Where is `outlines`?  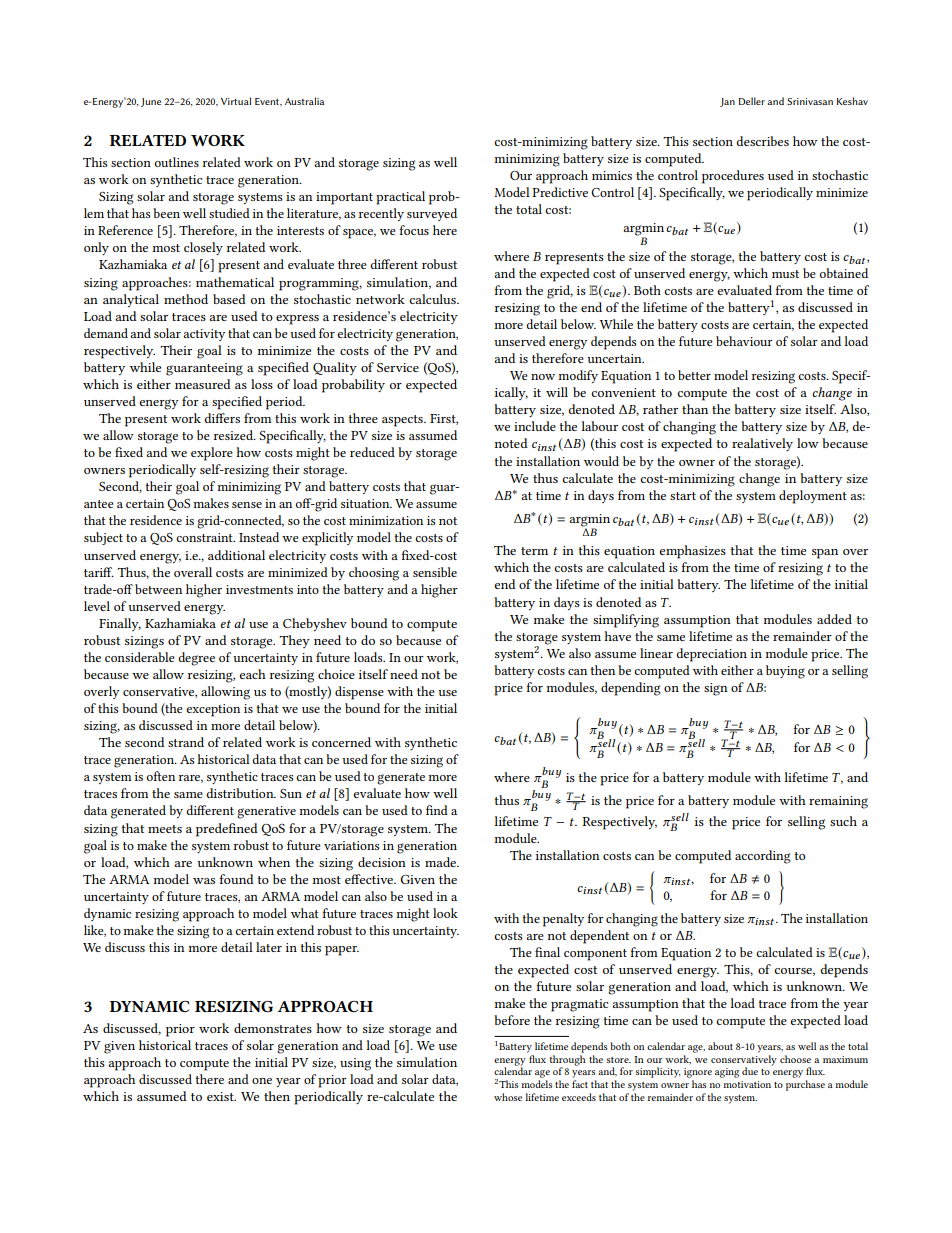 outlines is located at coordinates (177, 162).
